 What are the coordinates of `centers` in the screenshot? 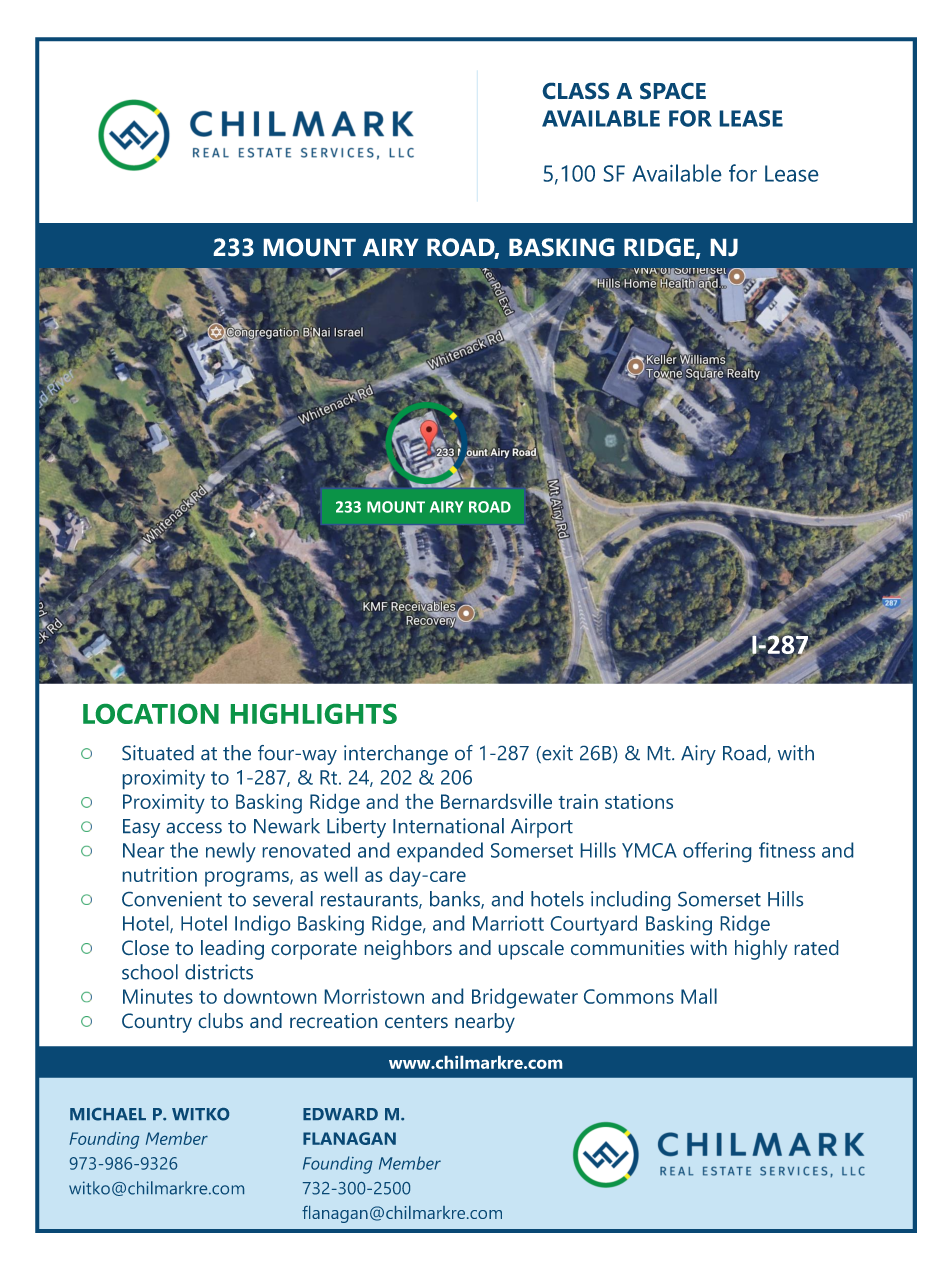 It's located at (416, 1021).
